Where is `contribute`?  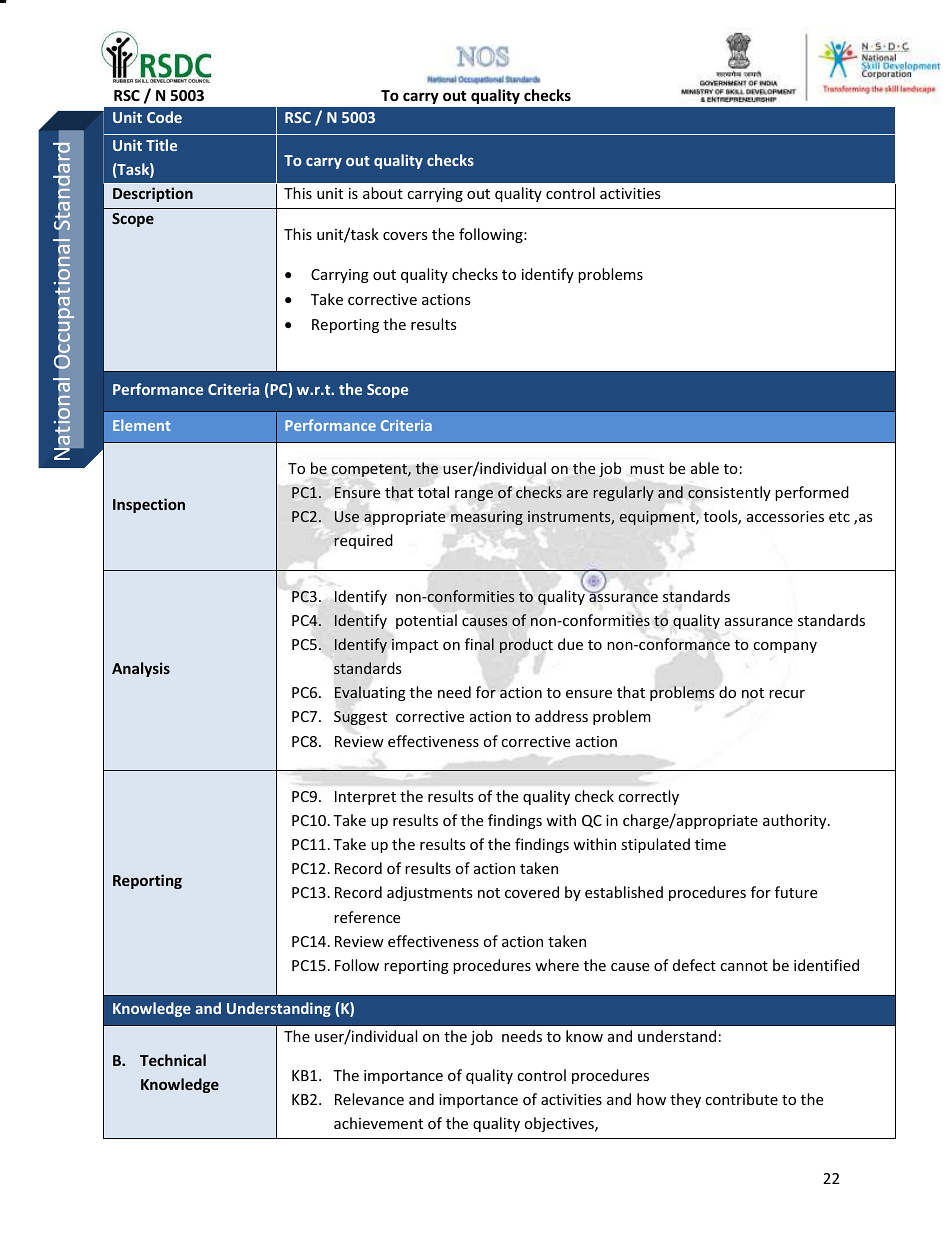 contribute is located at coordinates (741, 1099).
